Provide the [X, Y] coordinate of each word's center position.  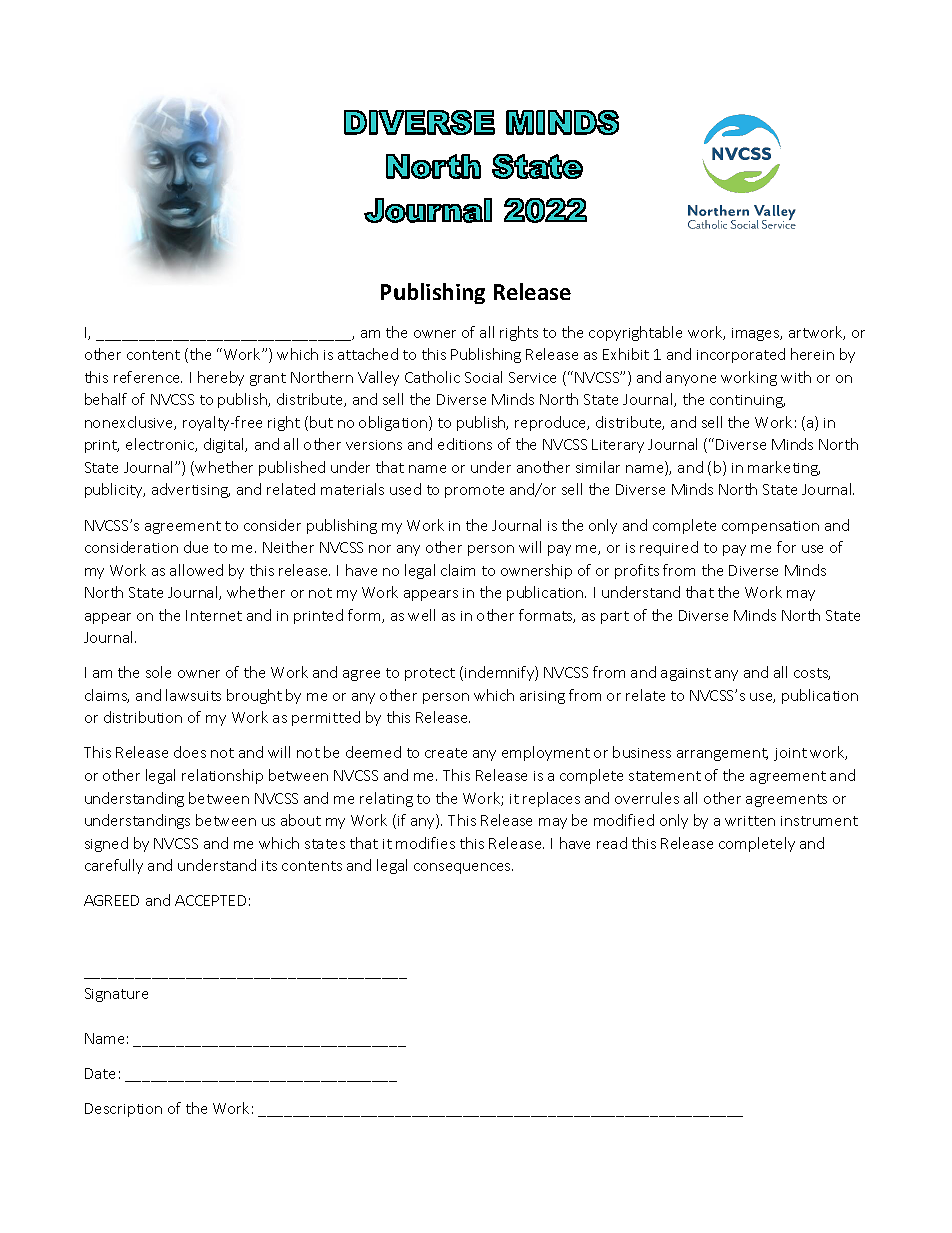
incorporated [741, 355]
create [446, 753]
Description [123, 1110]
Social [483, 377]
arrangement [722, 754]
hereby [221, 378]
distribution [143, 717]
